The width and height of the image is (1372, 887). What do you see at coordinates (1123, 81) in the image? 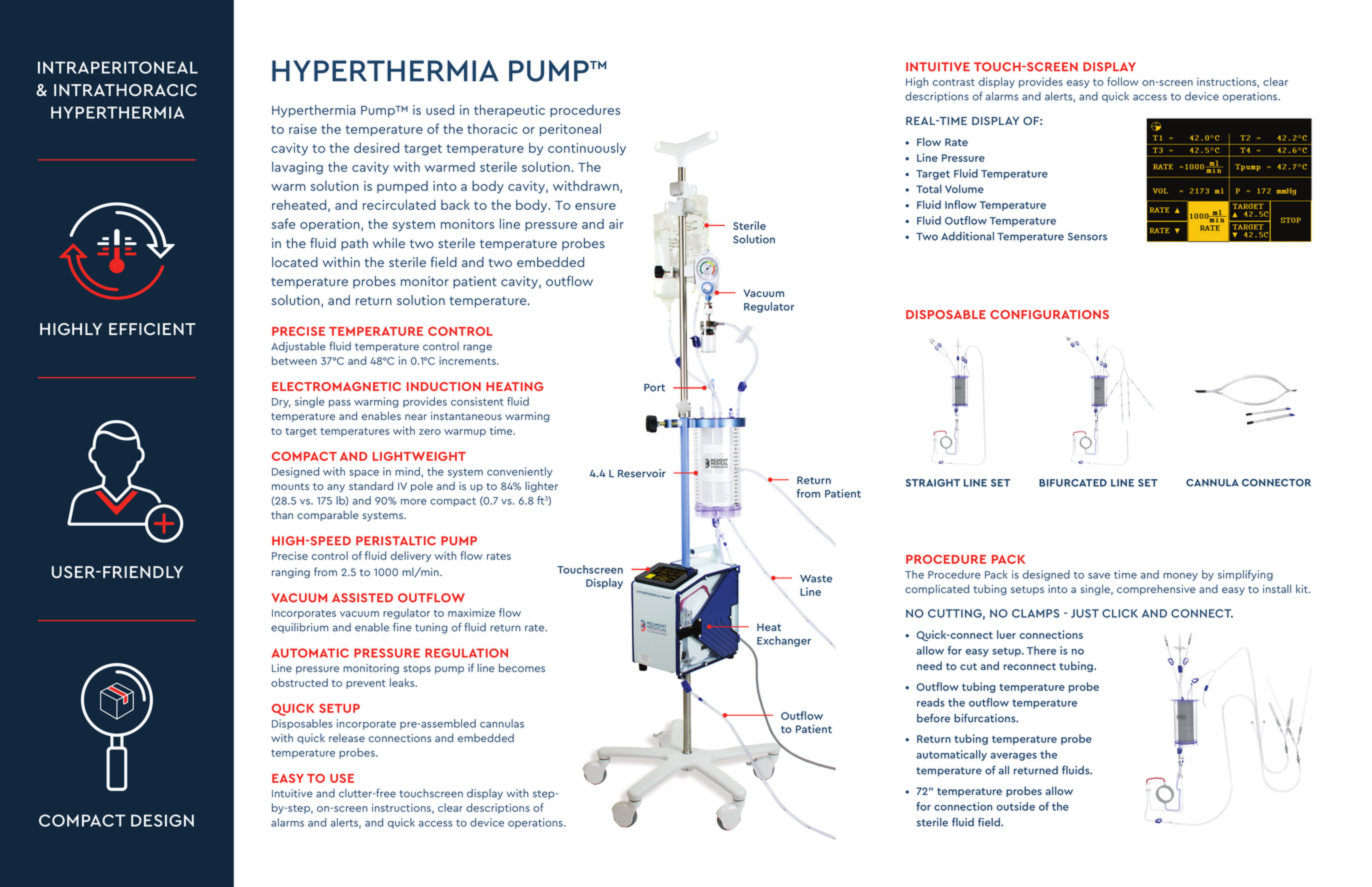
I see `follow` at bounding box center [1123, 81].
